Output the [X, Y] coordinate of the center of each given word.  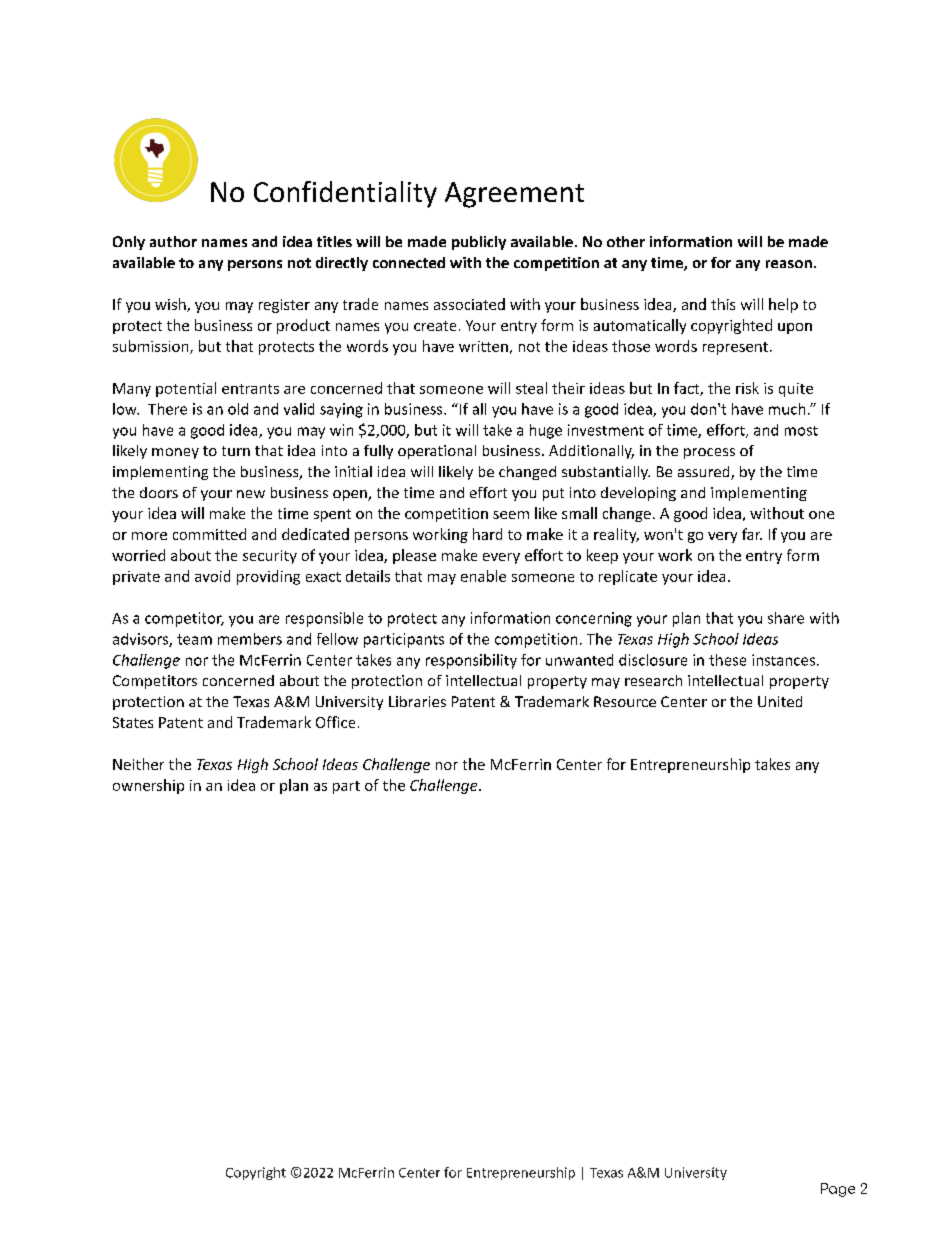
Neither [138, 764]
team [194, 639]
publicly [479, 243]
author [173, 241]
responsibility [471, 661]
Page [838, 1190]
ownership [148, 786]
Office [335, 722]
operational [437, 452]
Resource [625, 701]
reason [789, 264]
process [709, 453]
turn [236, 451]
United [780, 701]
